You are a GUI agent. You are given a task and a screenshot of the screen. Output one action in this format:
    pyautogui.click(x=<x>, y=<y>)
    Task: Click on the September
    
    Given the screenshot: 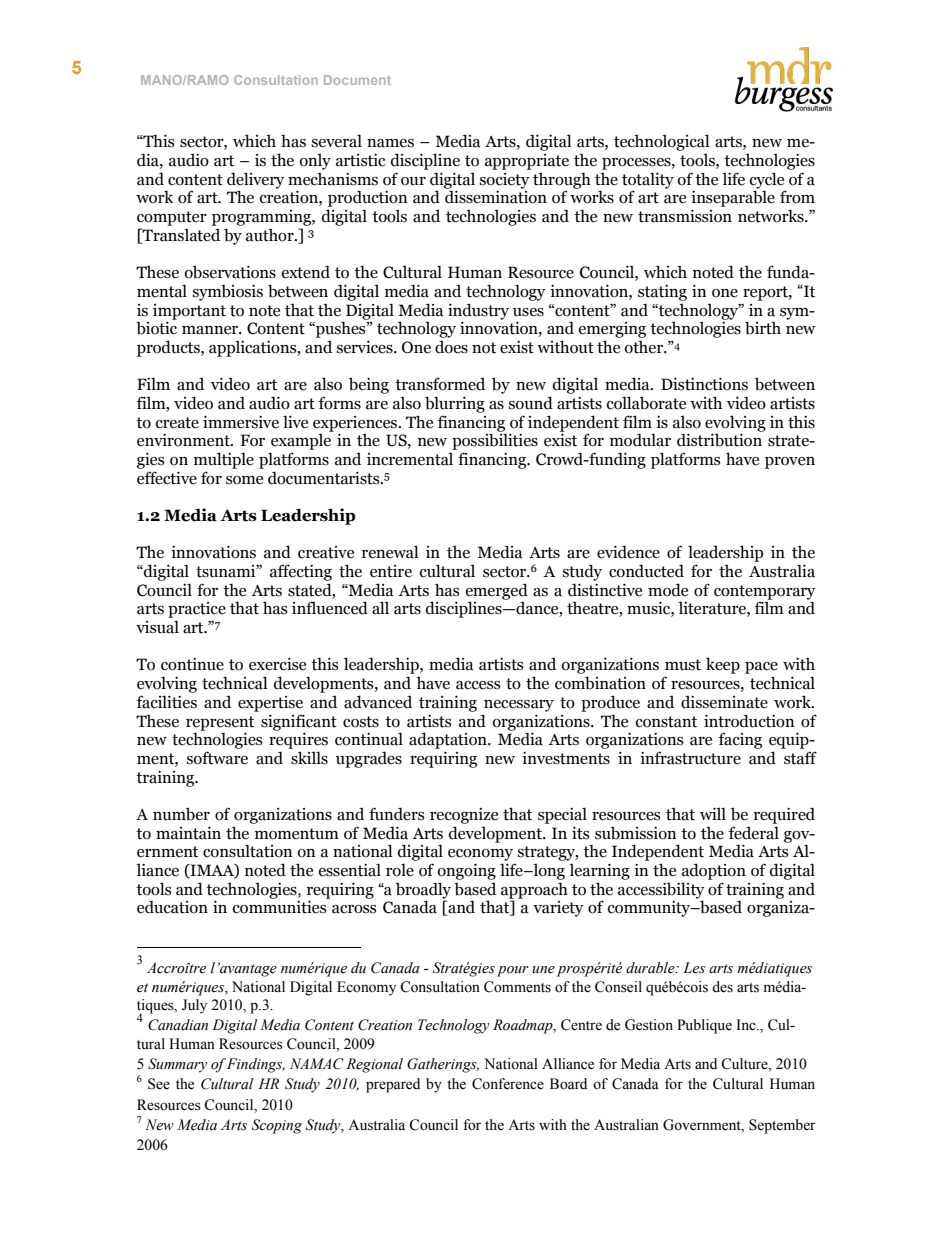 What is the action you would take?
    pyautogui.click(x=782, y=1126)
